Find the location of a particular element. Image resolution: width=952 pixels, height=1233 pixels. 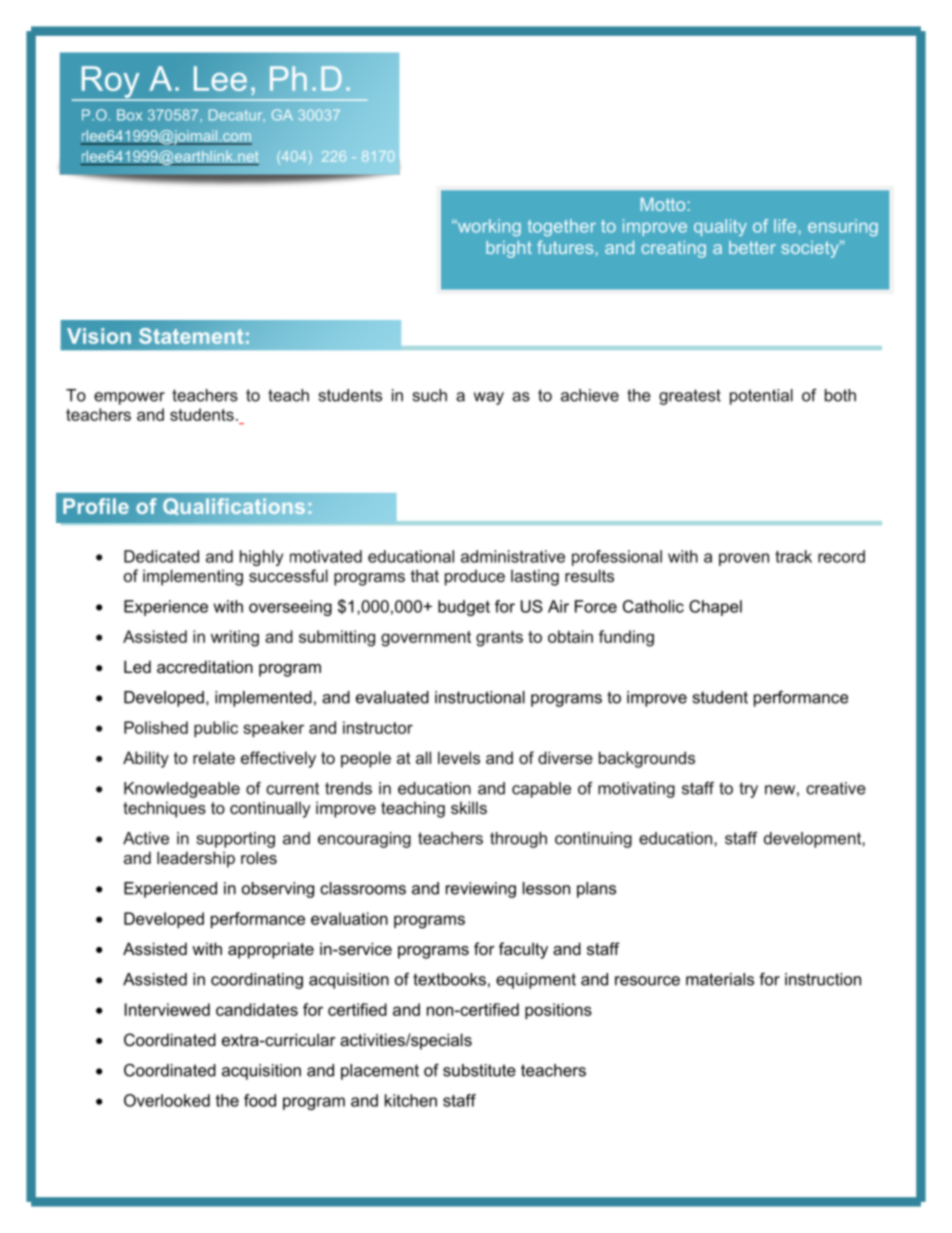

Box is located at coordinates (129, 115).
